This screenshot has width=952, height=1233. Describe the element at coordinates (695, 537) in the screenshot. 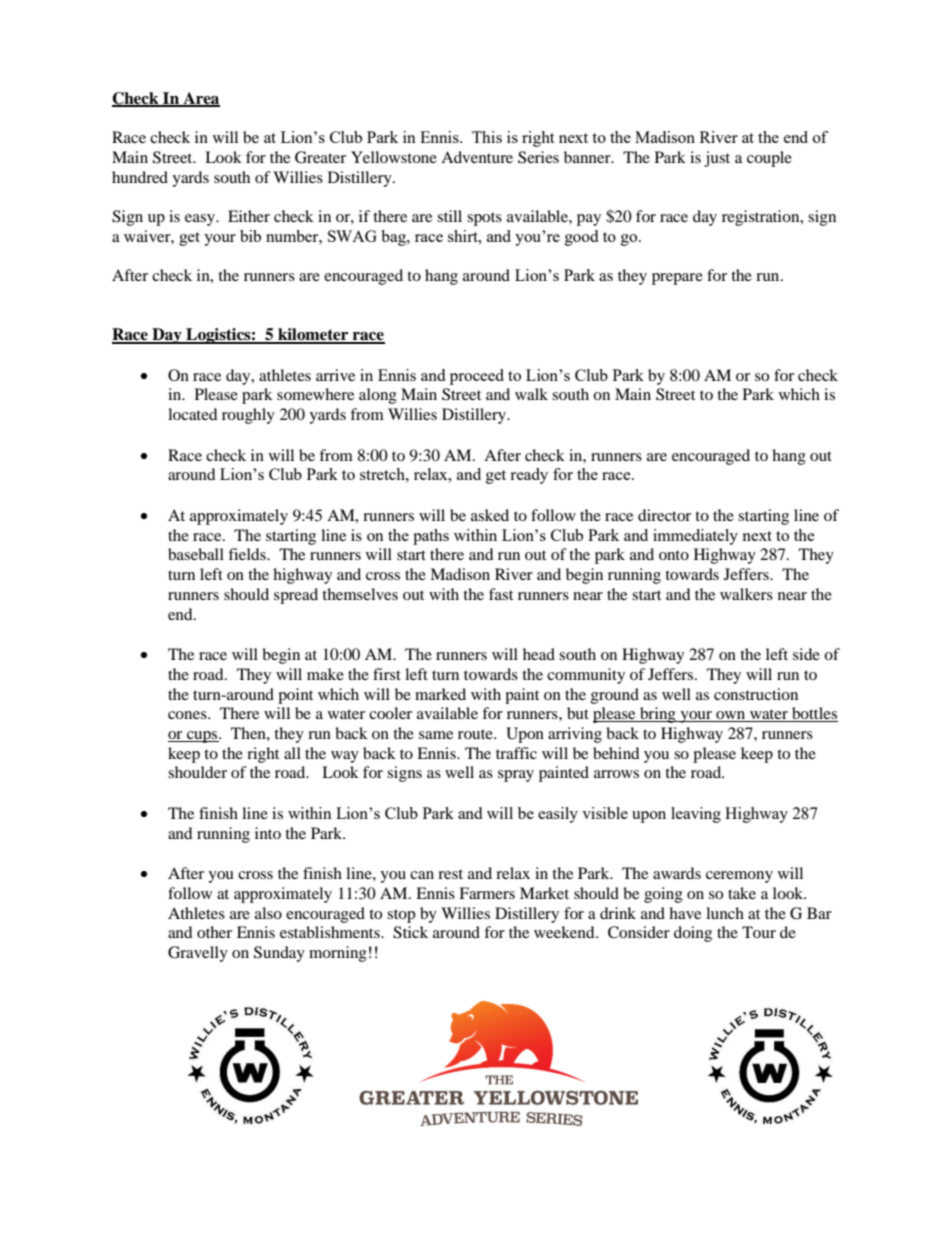

I see `immediately` at that location.
